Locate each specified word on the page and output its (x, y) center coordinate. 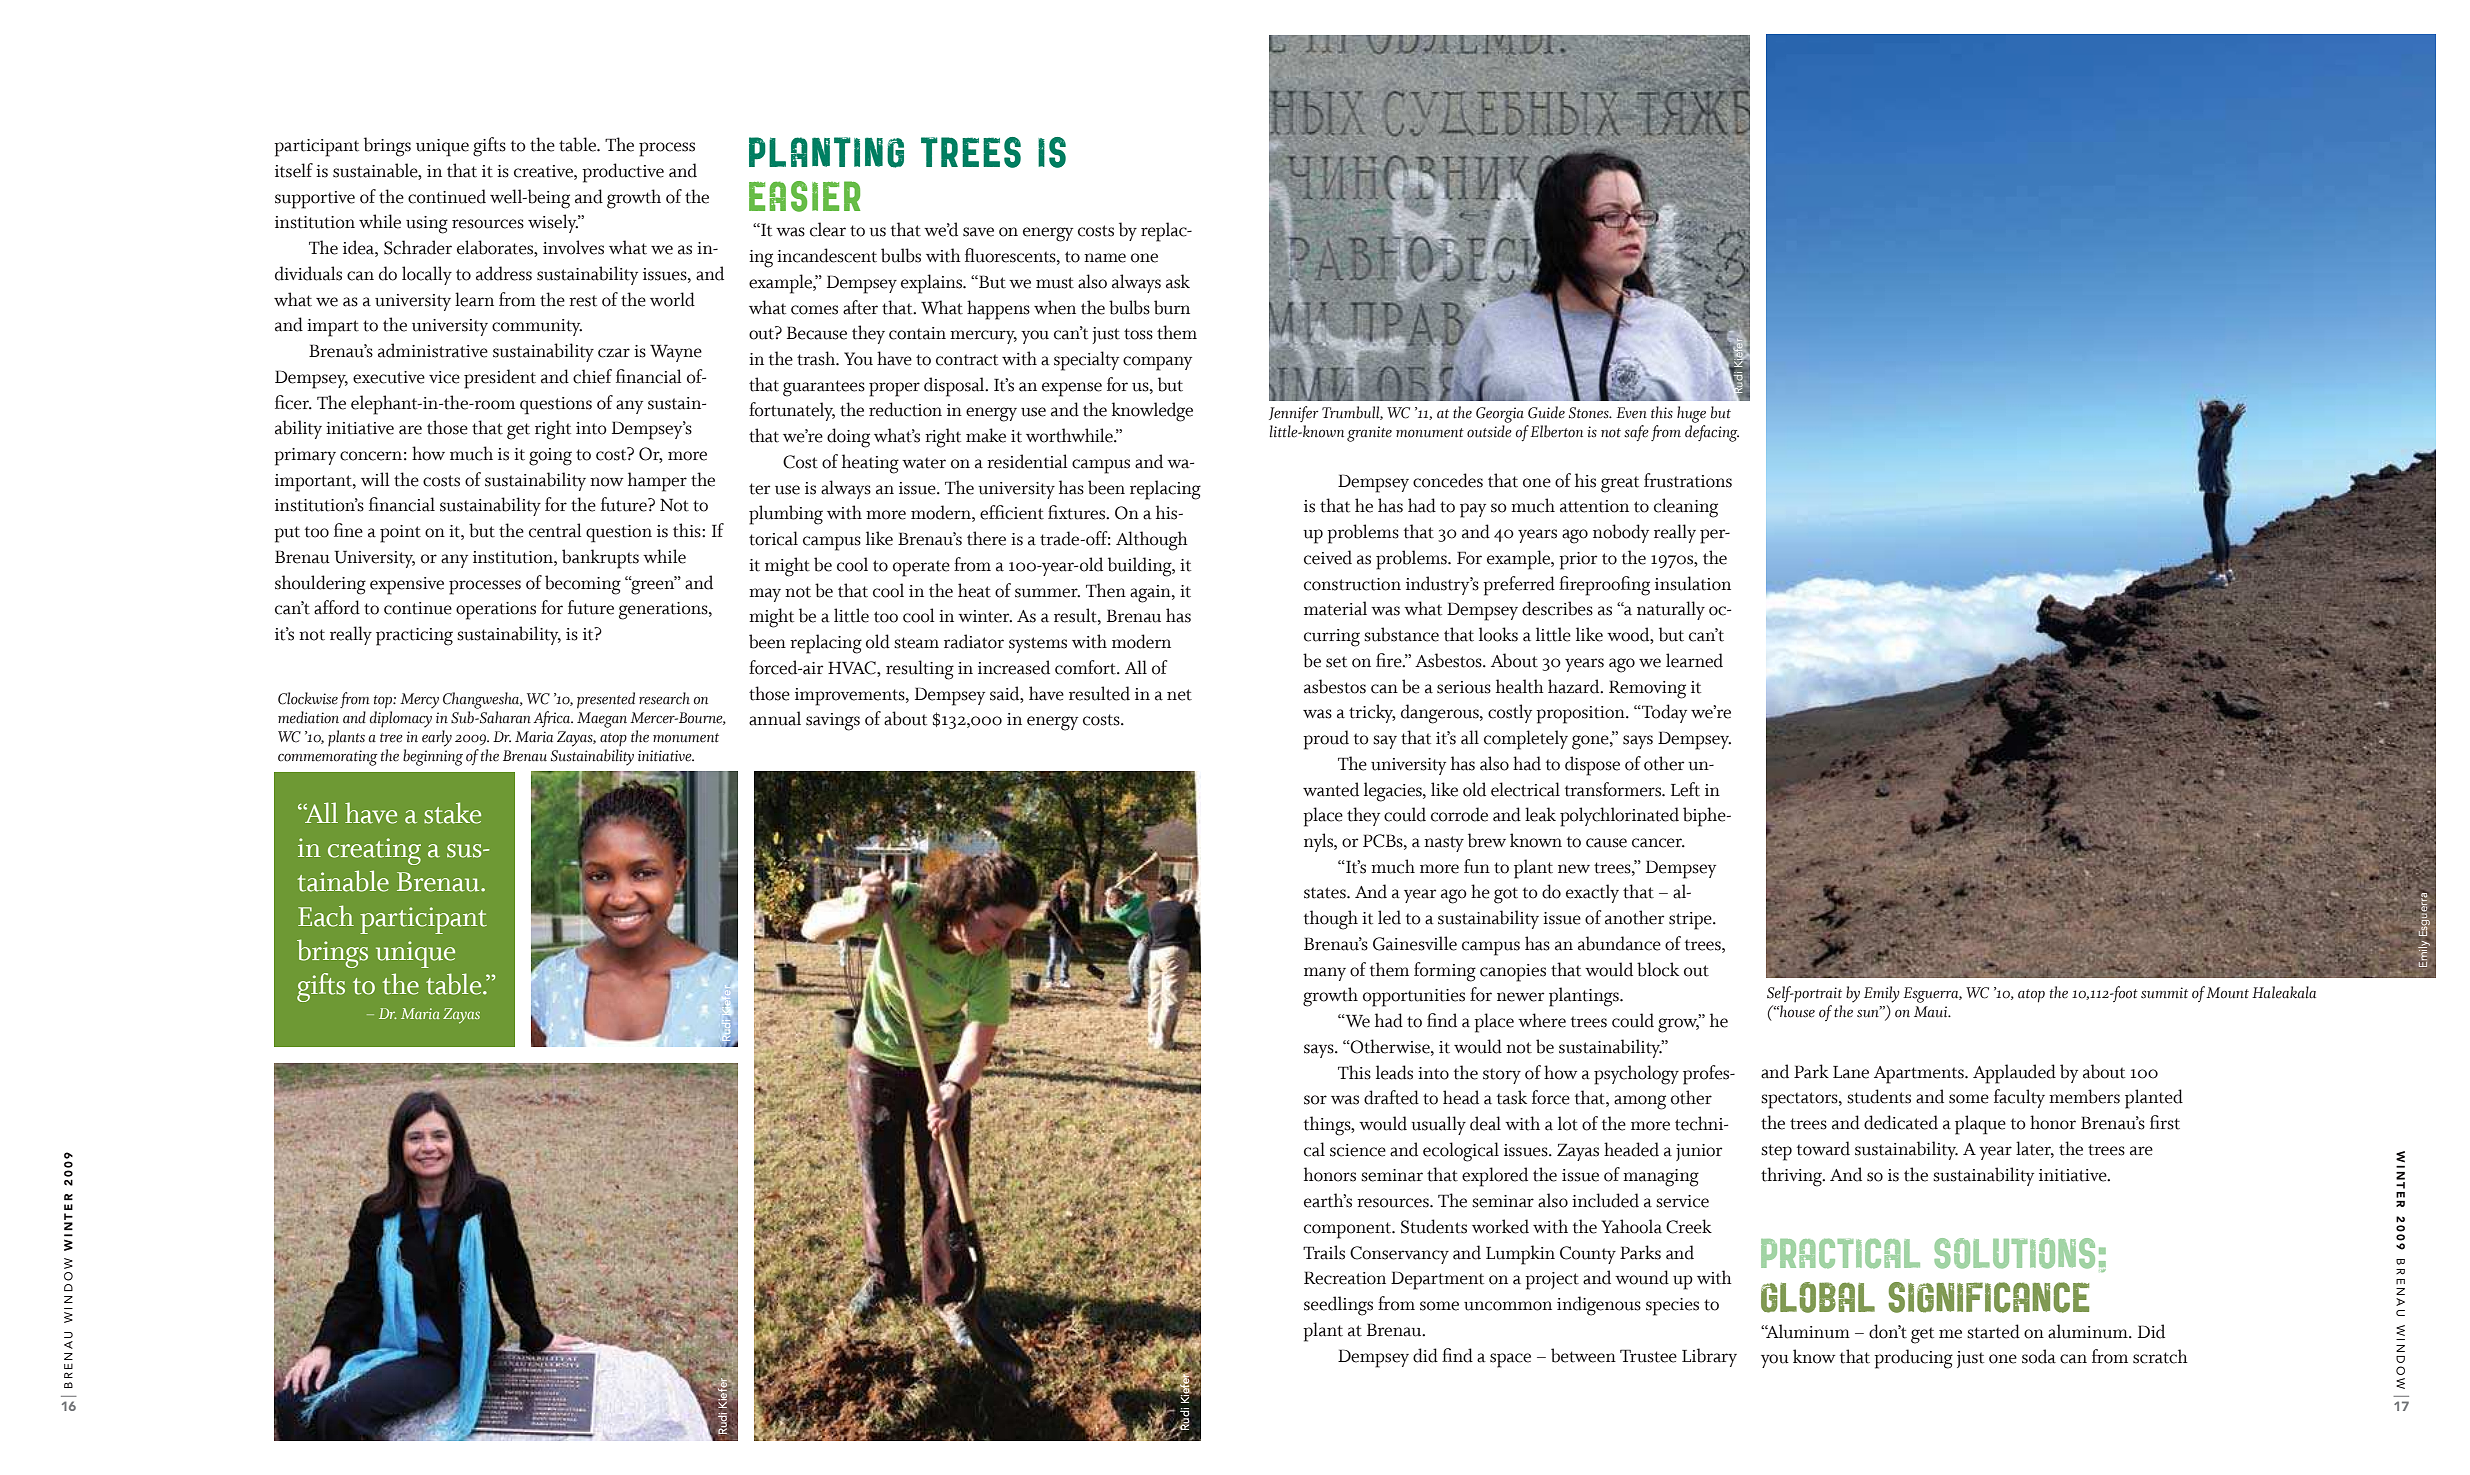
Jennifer (1294, 414)
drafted (1391, 1097)
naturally (1671, 610)
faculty (2019, 1098)
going (550, 457)
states (1326, 893)
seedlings (1338, 1306)
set (1336, 662)
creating (374, 851)
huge (1691, 414)
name (1105, 258)
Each (326, 916)
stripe (1691, 921)
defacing (1712, 433)
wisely (553, 223)
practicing (414, 637)
